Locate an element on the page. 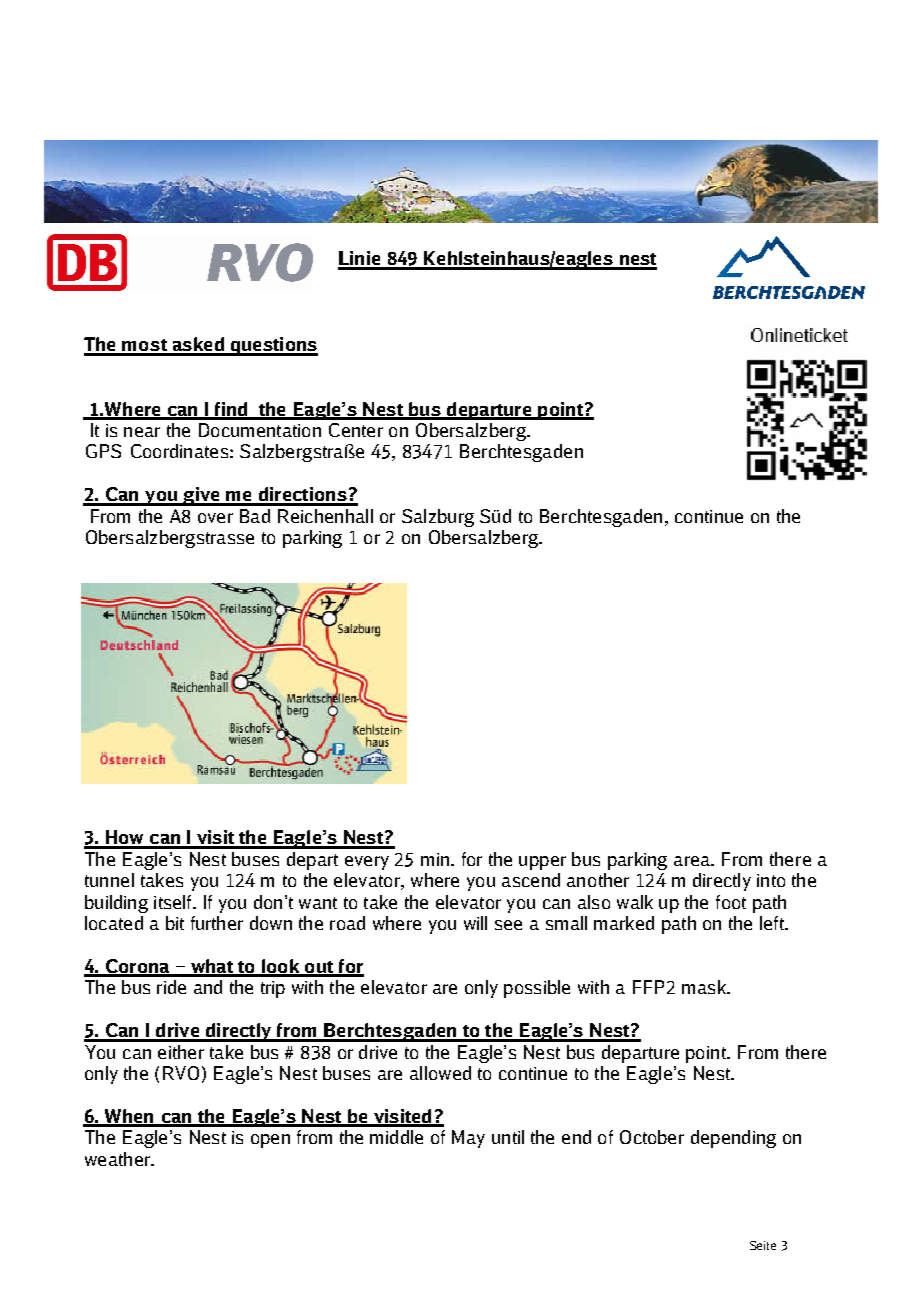 This image has width=924, height=1308. questions is located at coordinates (273, 346).
